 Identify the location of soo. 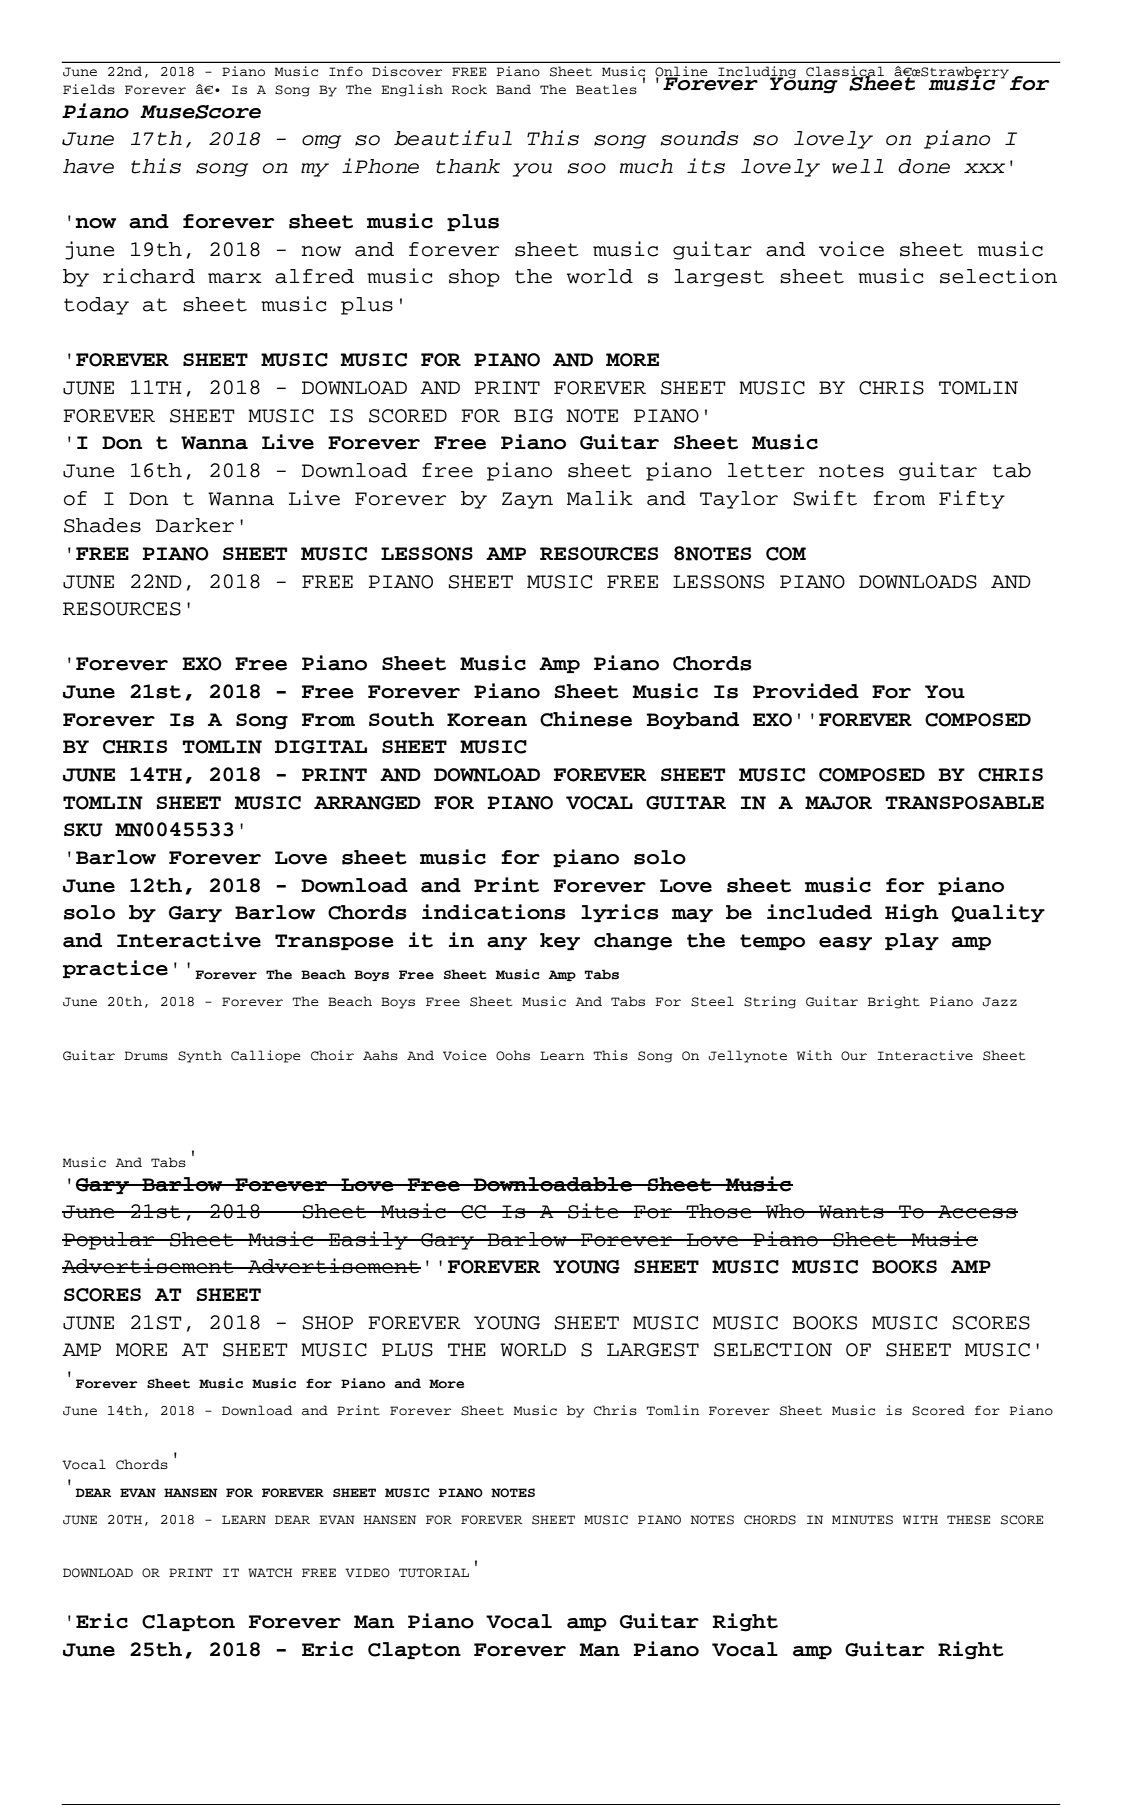
(586, 168).
